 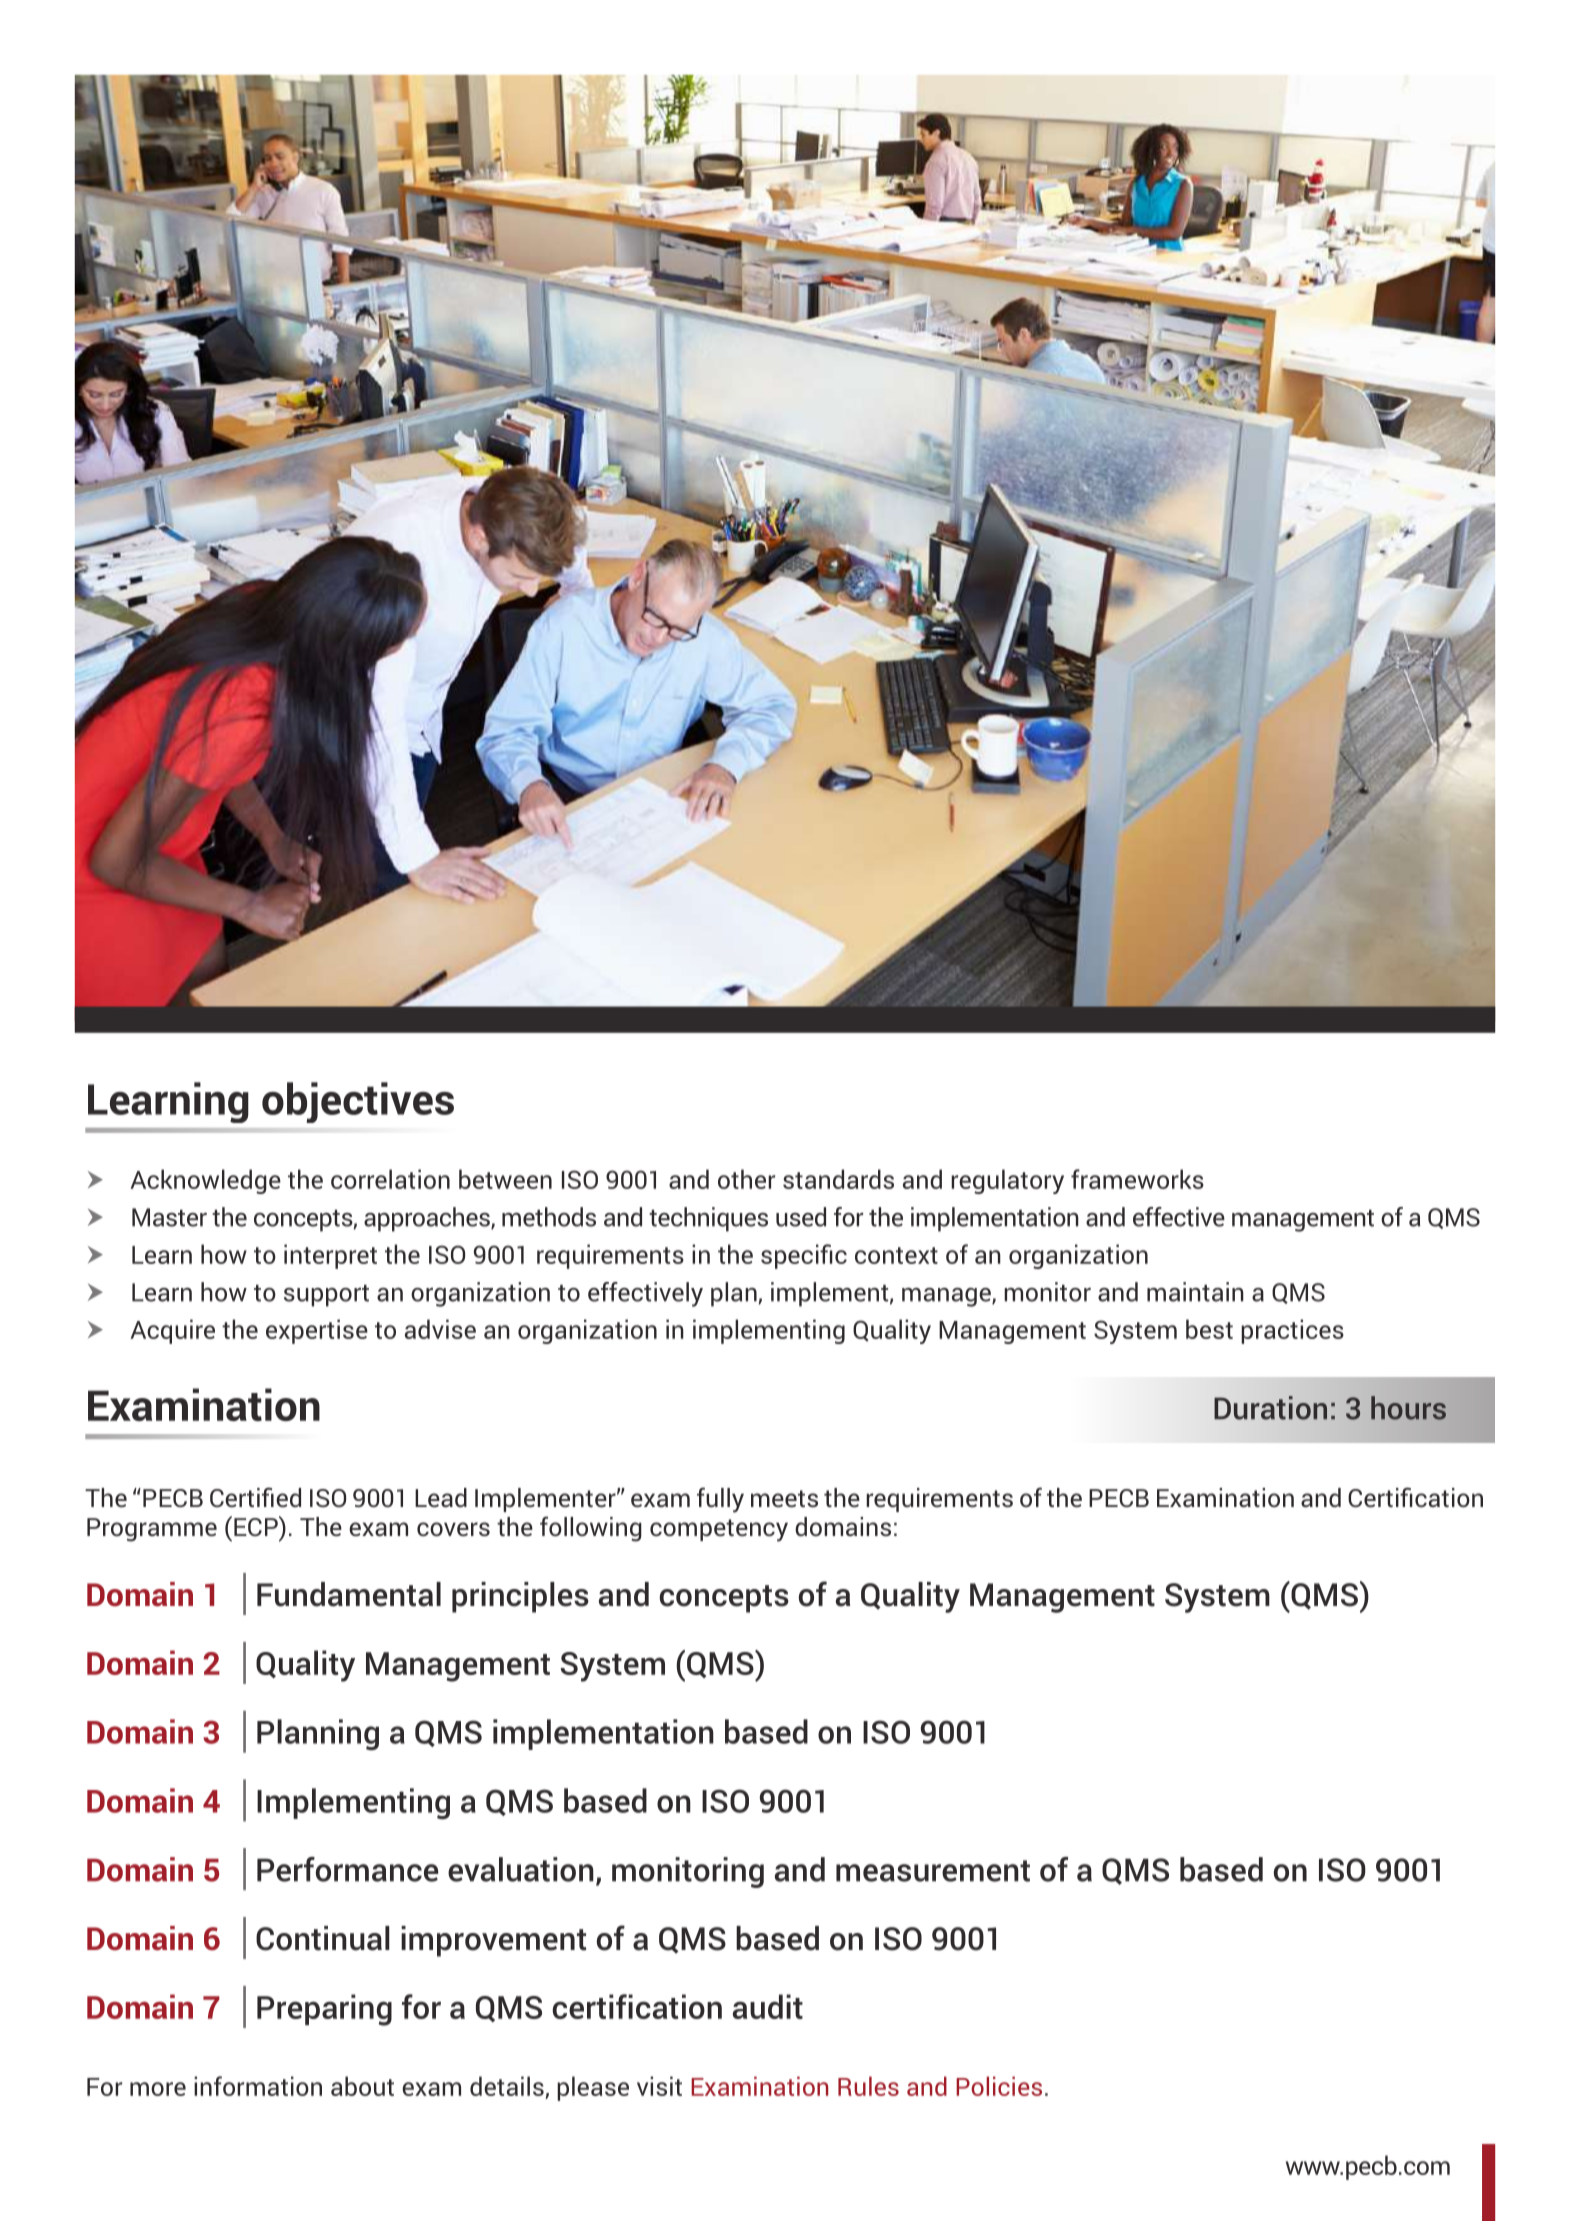 What do you see at coordinates (719, 1530) in the screenshot?
I see `competency` at bounding box center [719, 1530].
